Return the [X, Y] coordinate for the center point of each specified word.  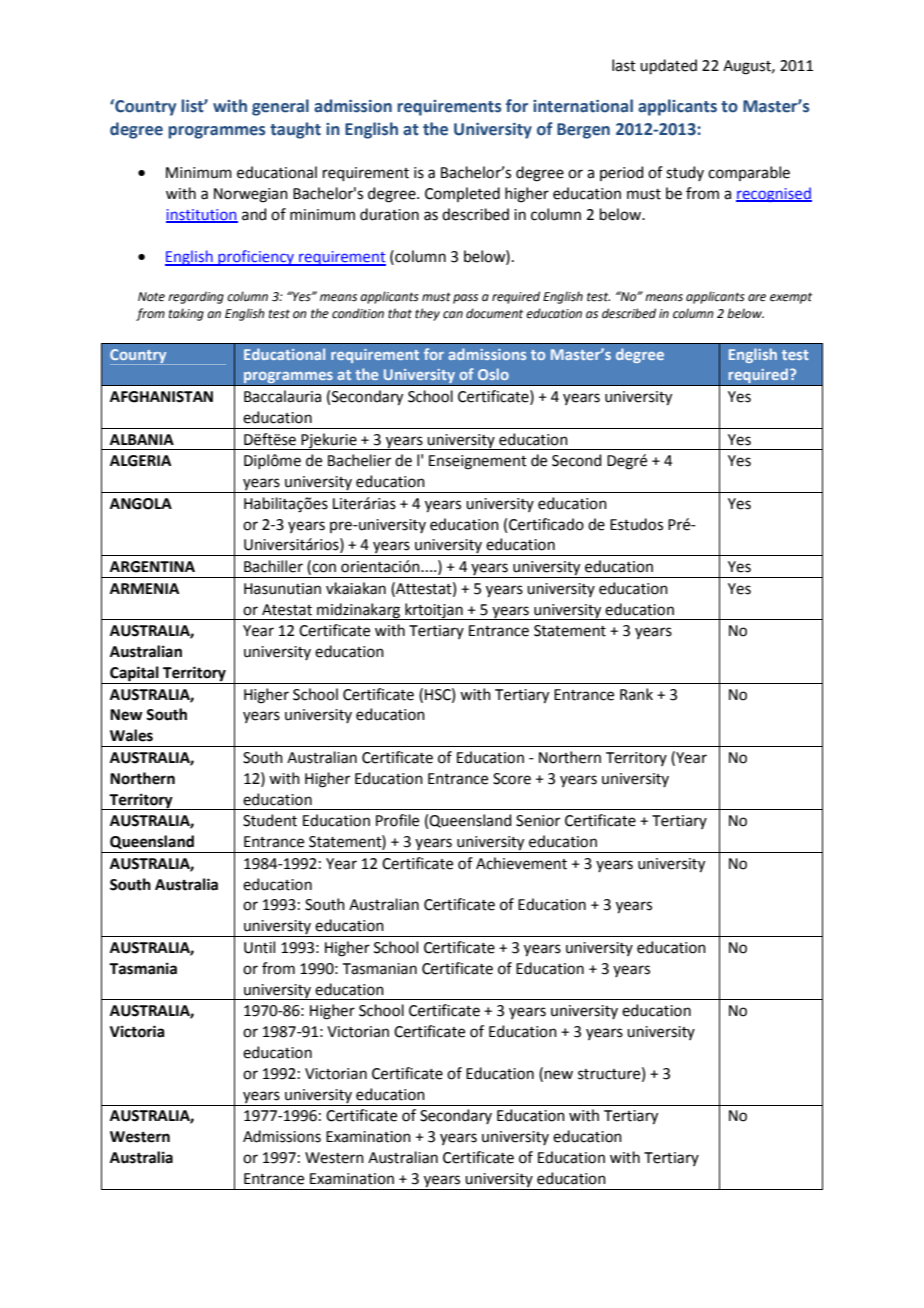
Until [259, 947]
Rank [636, 694]
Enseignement [478, 462]
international [583, 106]
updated [668, 66]
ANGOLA [141, 504]
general [280, 107]
